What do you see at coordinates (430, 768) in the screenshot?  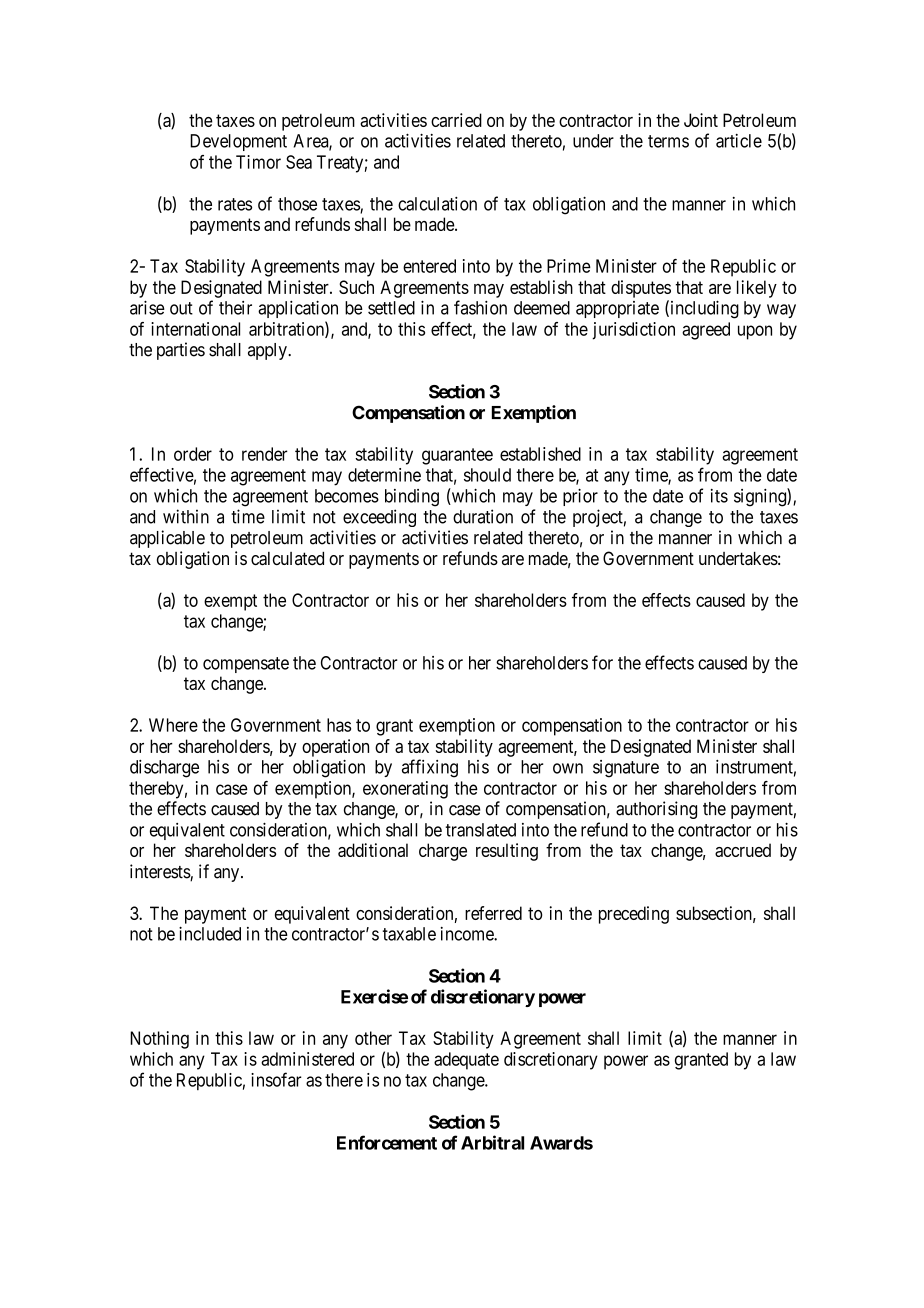 I see `affixing` at bounding box center [430, 768].
